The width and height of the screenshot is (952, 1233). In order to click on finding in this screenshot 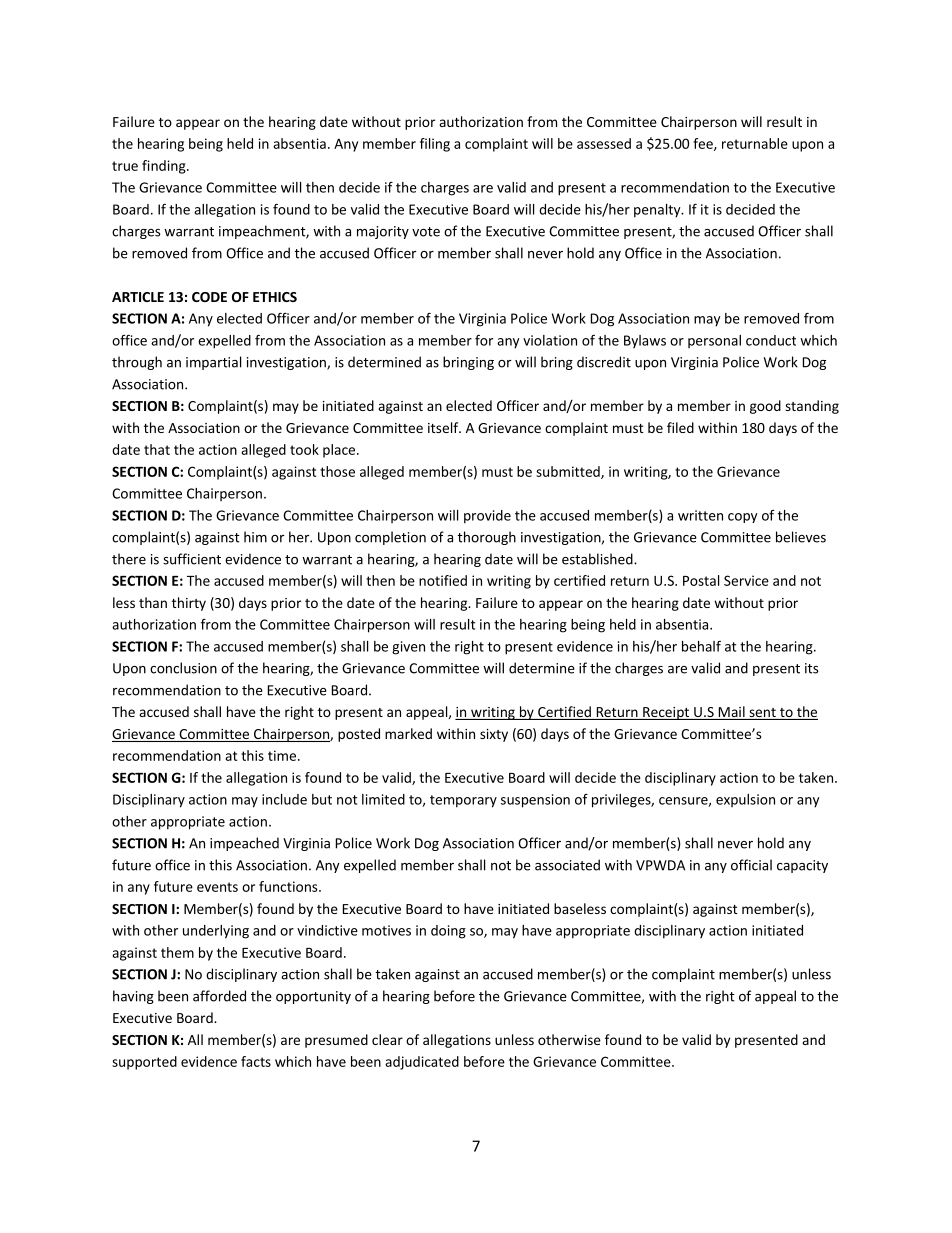, I will do `click(165, 167)`.
